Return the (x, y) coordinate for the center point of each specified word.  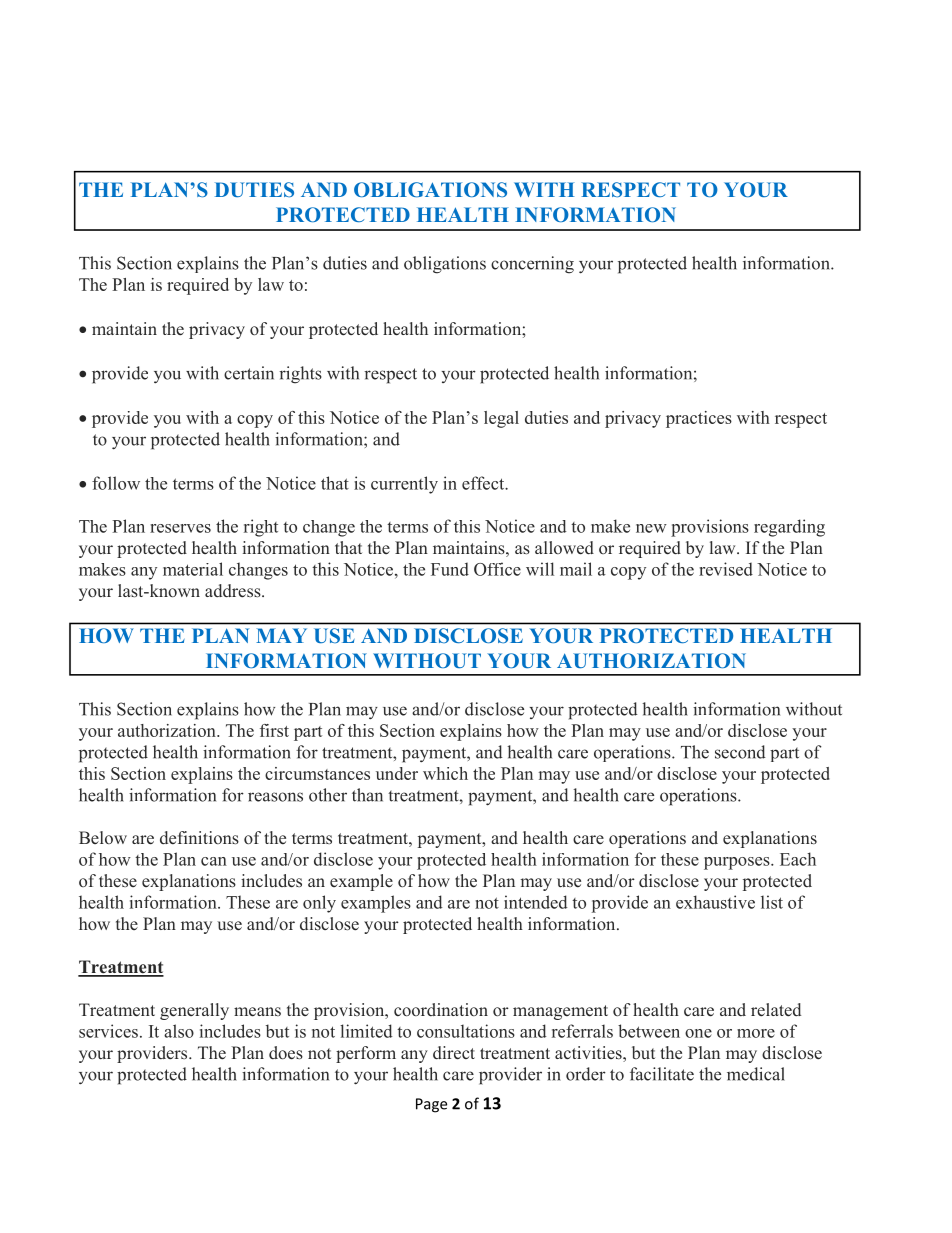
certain (249, 373)
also (179, 1031)
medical (756, 1074)
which (445, 773)
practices (699, 419)
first (274, 730)
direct (454, 1053)
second (740, 752)
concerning (532, 265)
